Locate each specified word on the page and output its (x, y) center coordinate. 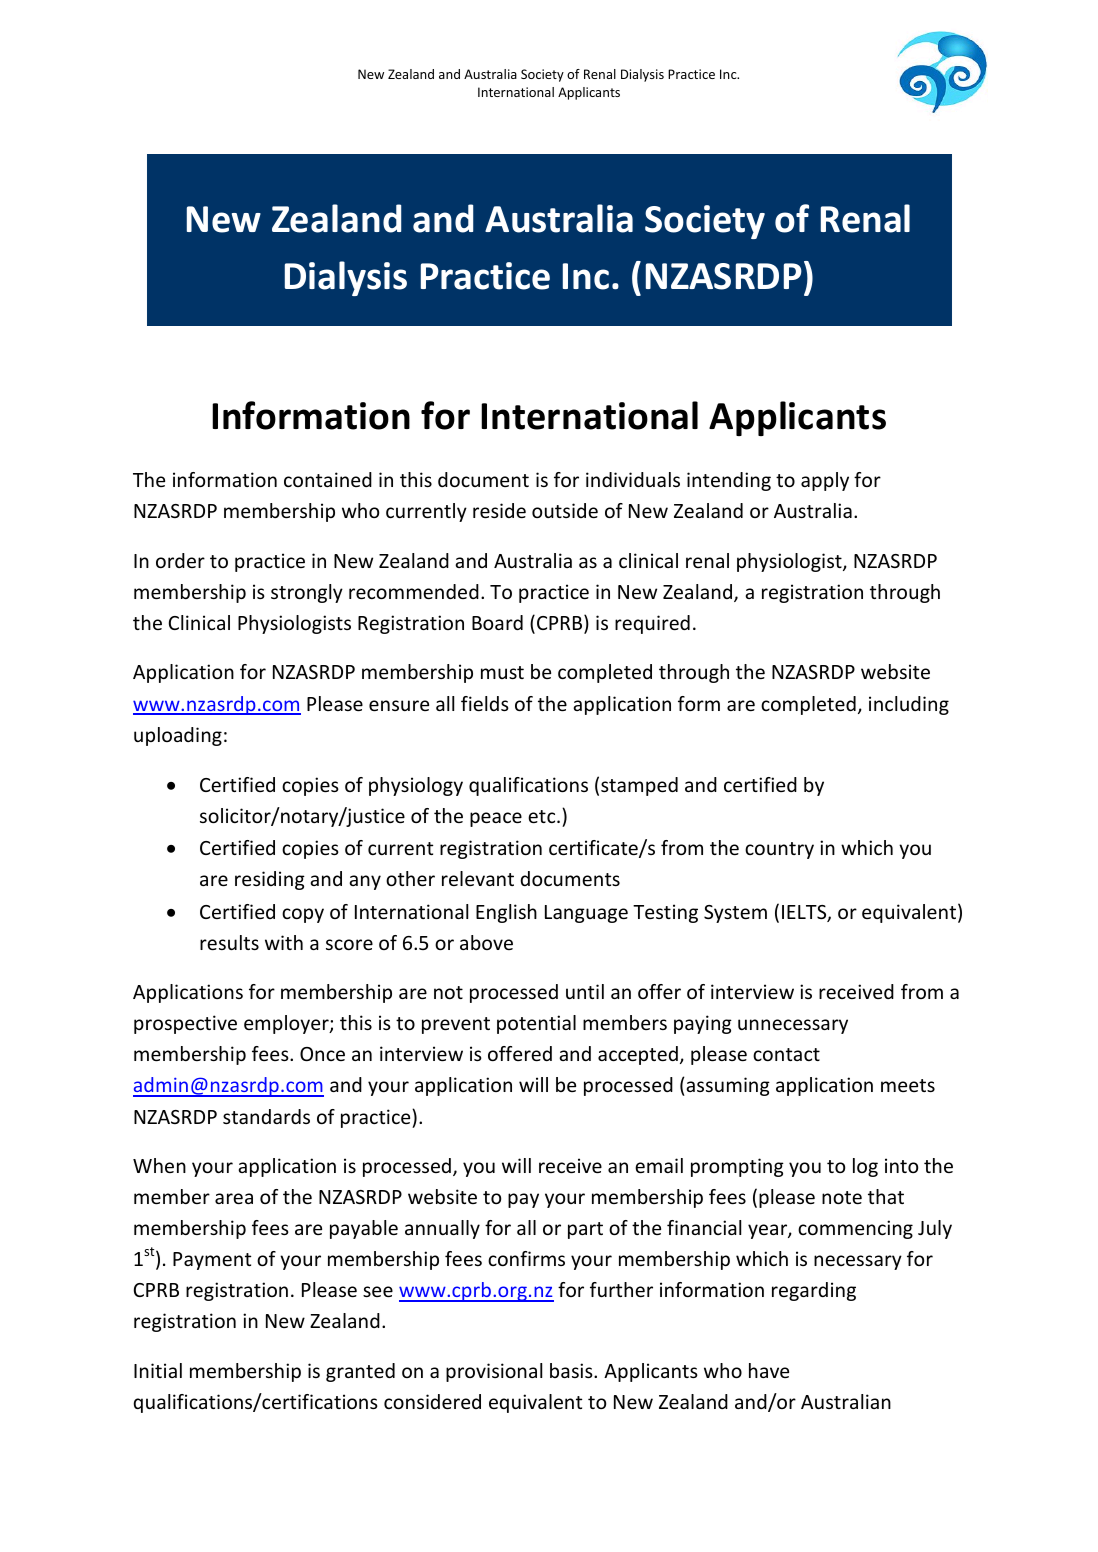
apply (825, 481)
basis (572, 1370)
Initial (158, 1370)
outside (565, 510)
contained (328, 479)
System (735, 914)
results (229, 942)
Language (586, 914)
